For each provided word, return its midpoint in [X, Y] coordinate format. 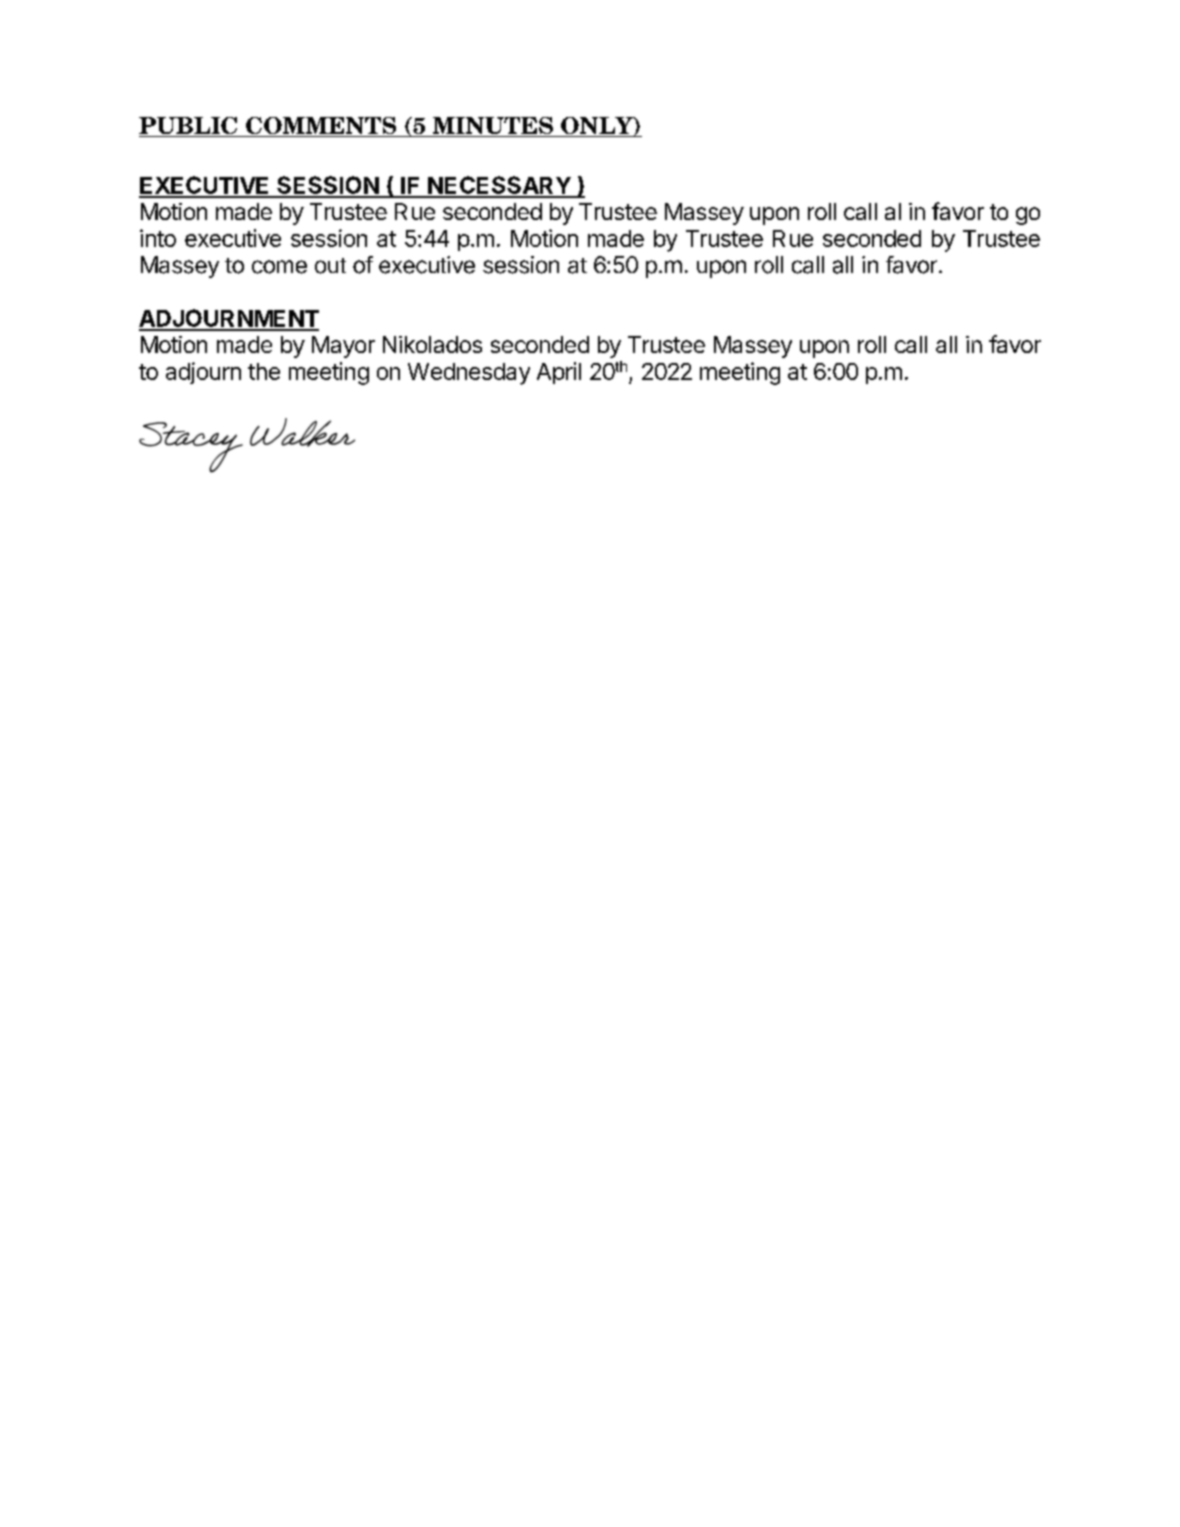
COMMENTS [321, 127]
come [279, 267]
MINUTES [492, 127]
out [330, 266]
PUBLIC [189, 127]
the [264, 371]
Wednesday [469, 374]
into [158, 238]
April [559, 373]
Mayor [343, 347]
